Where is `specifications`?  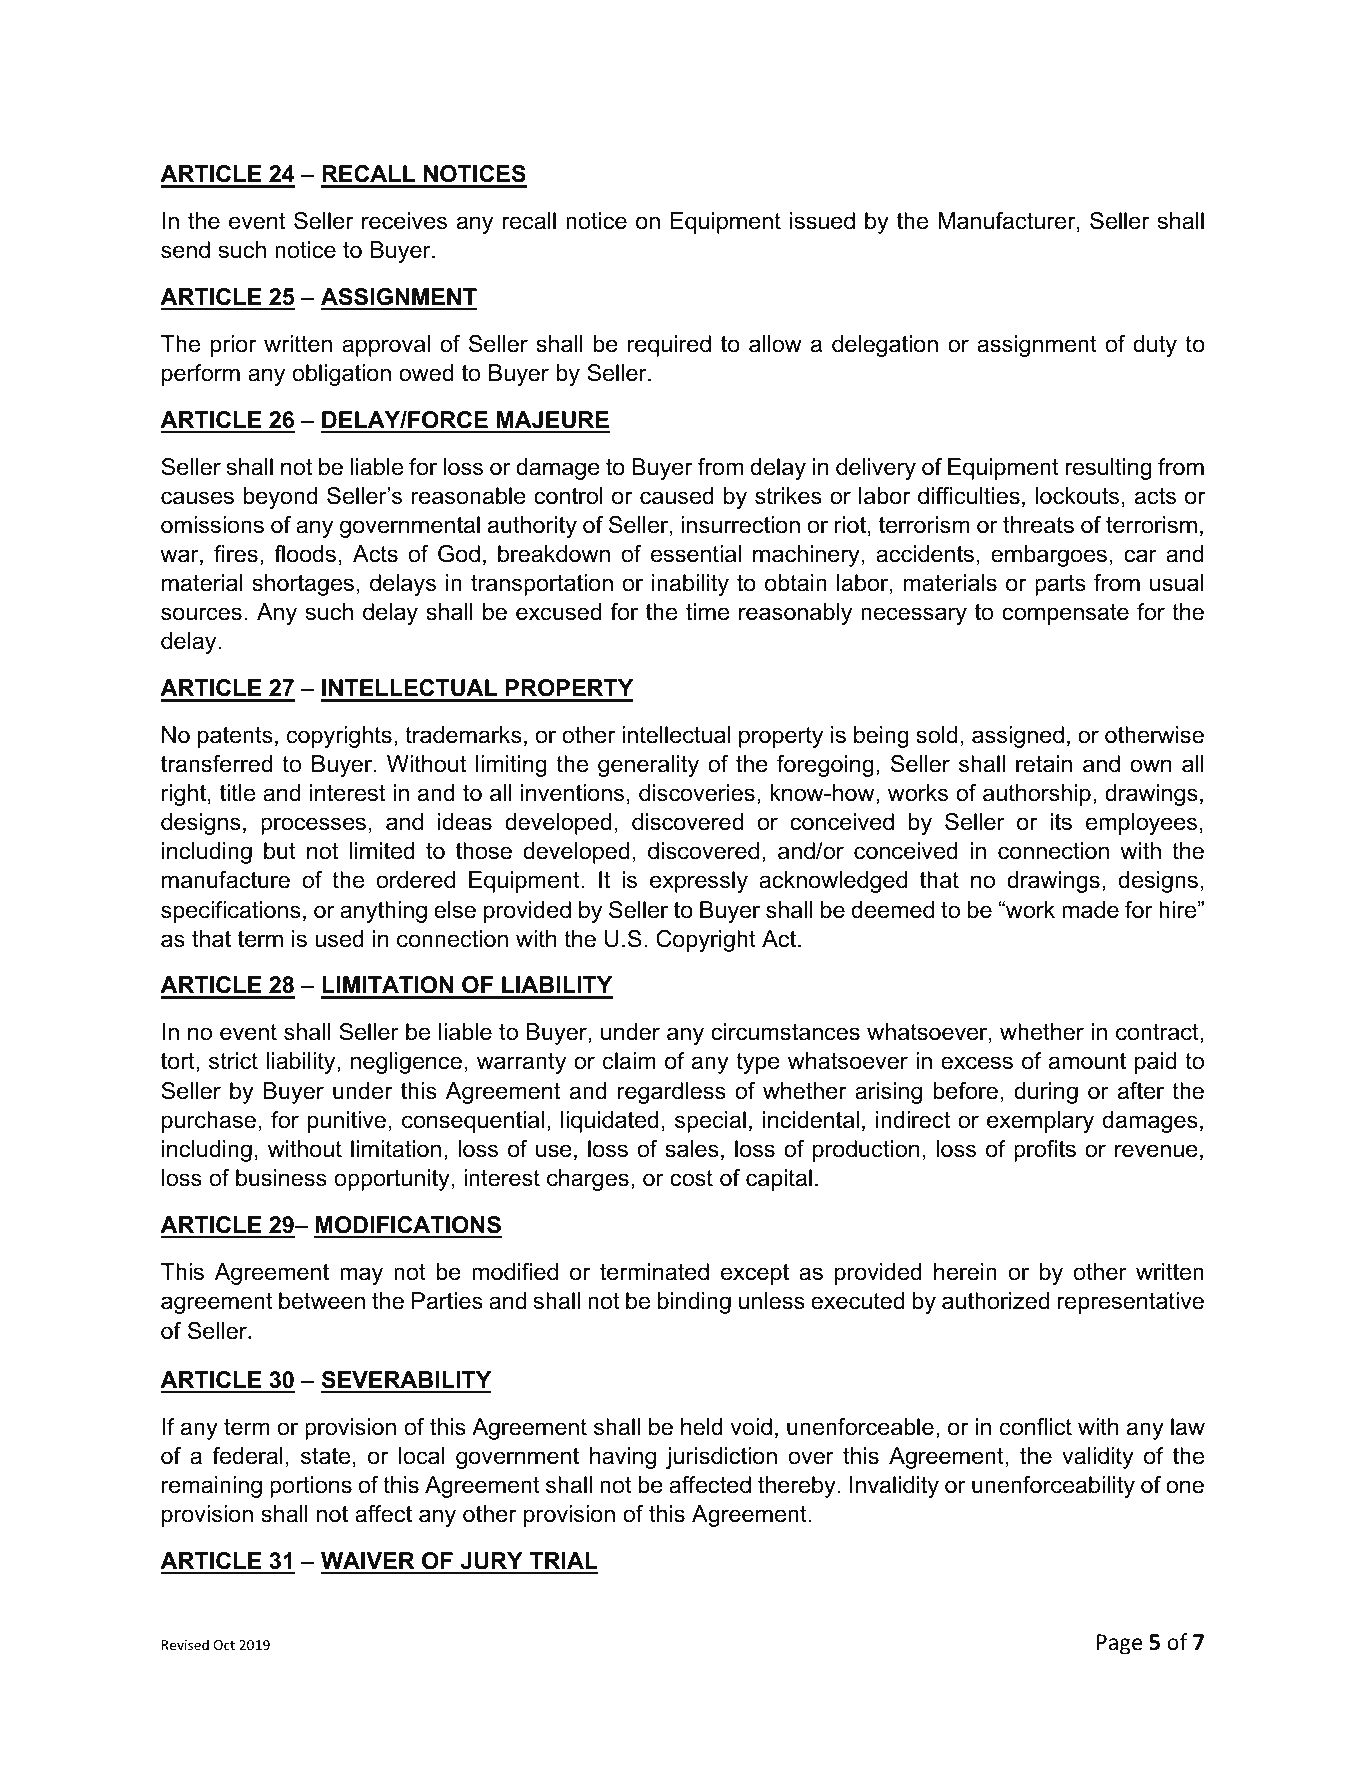
specifications is located at coordinates (231, 912).
